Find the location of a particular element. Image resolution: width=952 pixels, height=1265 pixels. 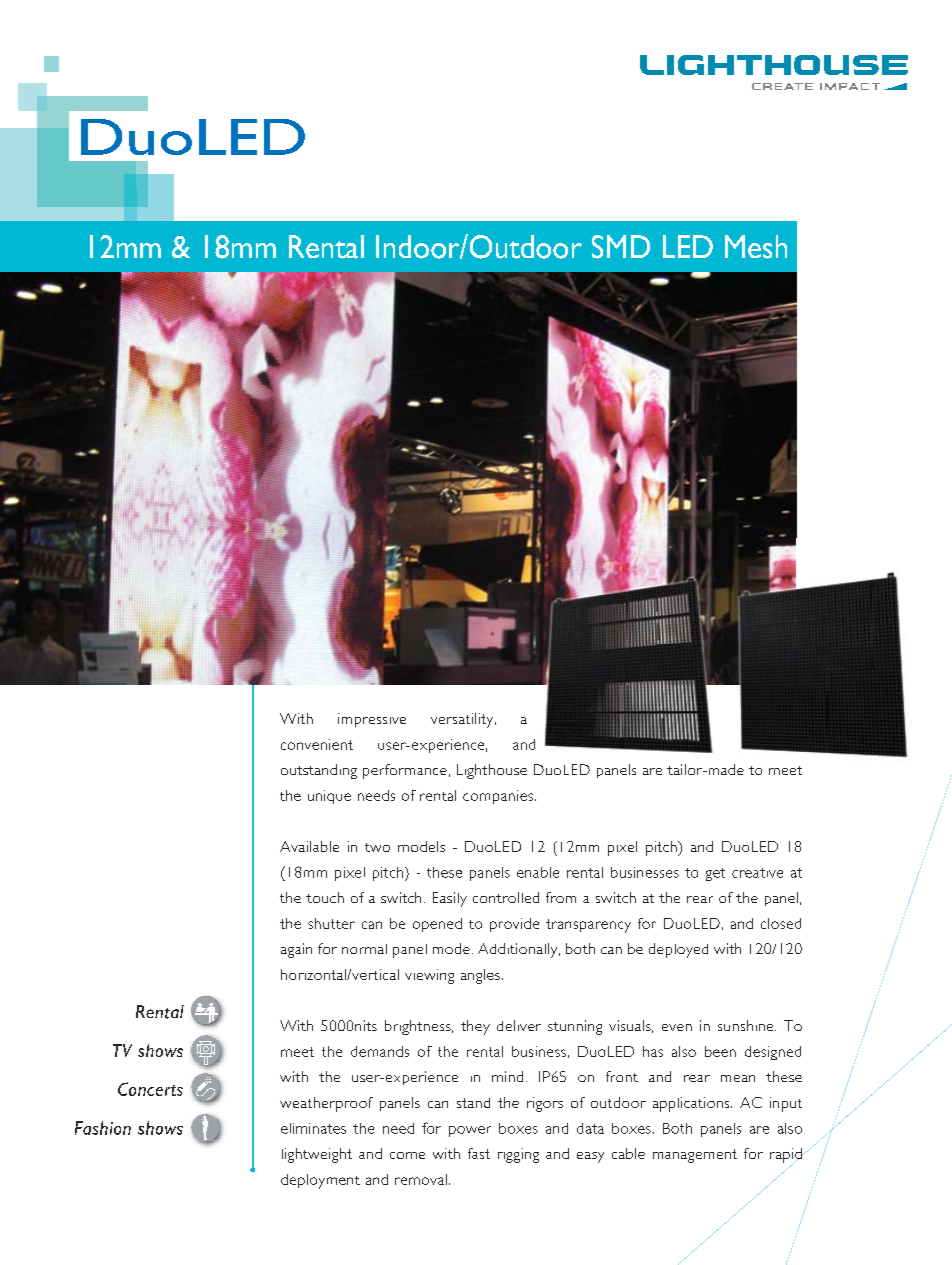

SMD is located at coordinates (621, 247).
